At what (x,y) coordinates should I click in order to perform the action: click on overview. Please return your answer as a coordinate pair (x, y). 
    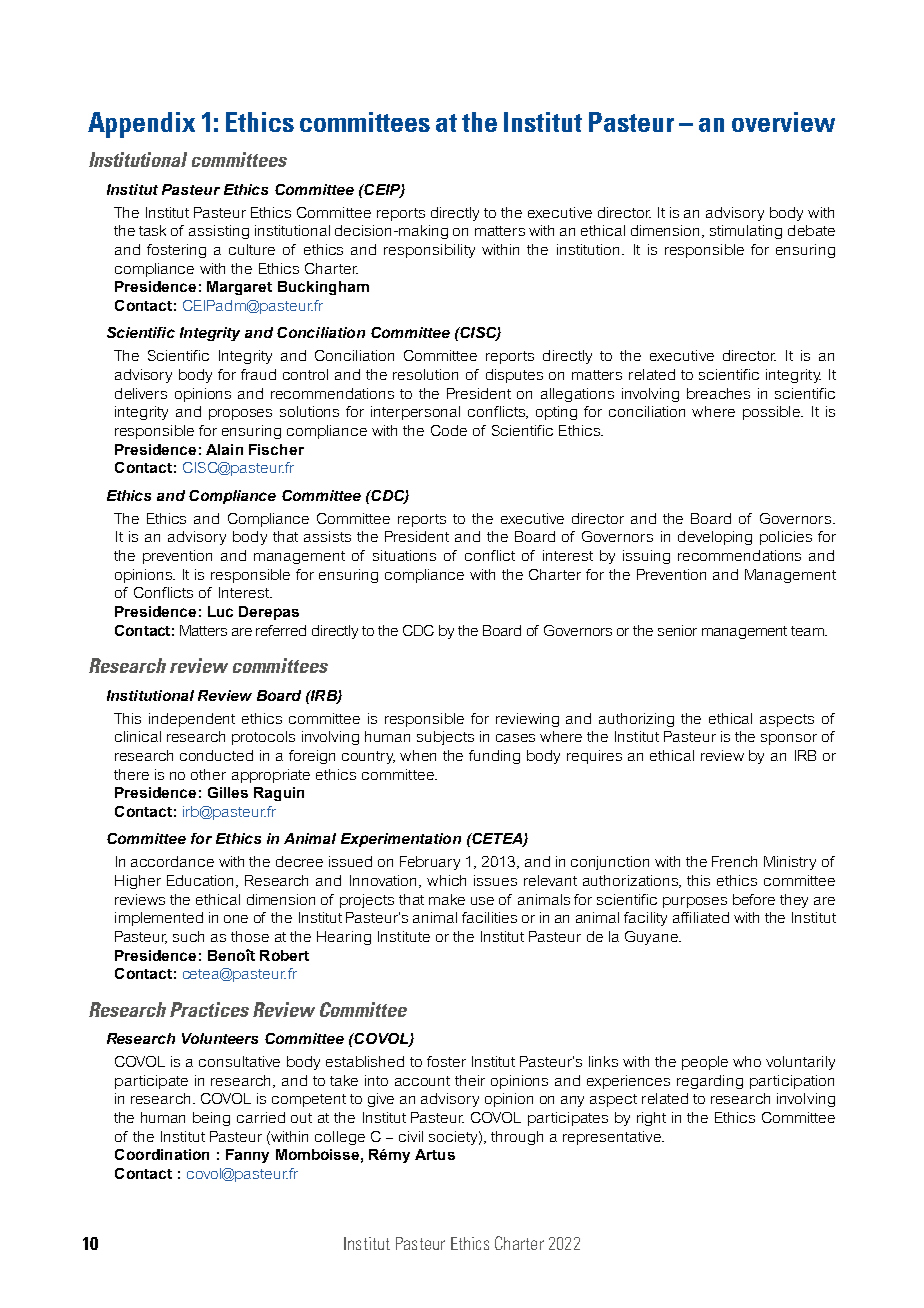
    Looking at the image, I should click on (783, 122).
